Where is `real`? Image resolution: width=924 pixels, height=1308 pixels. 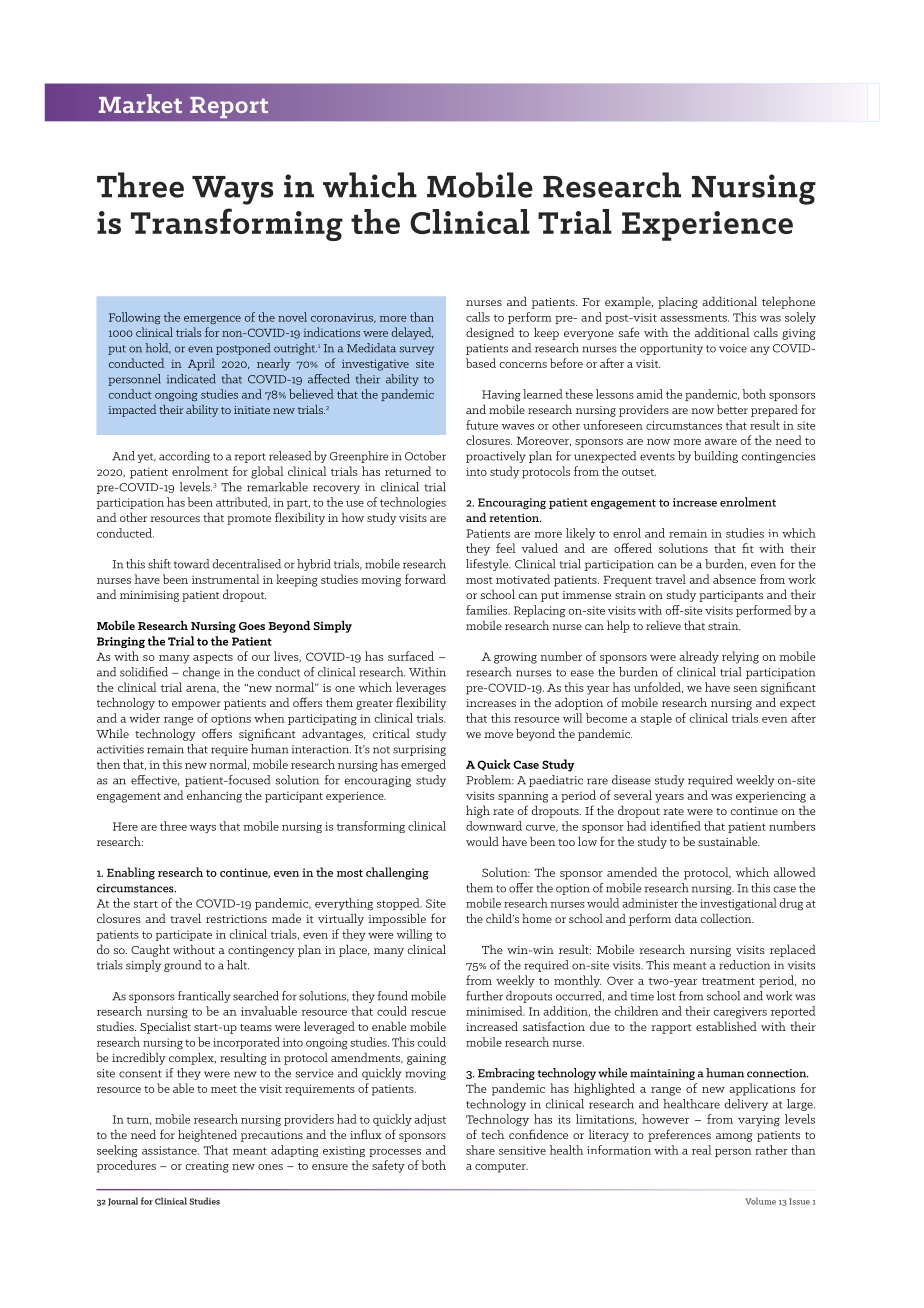 real is located at coordinates (701, 1150).
